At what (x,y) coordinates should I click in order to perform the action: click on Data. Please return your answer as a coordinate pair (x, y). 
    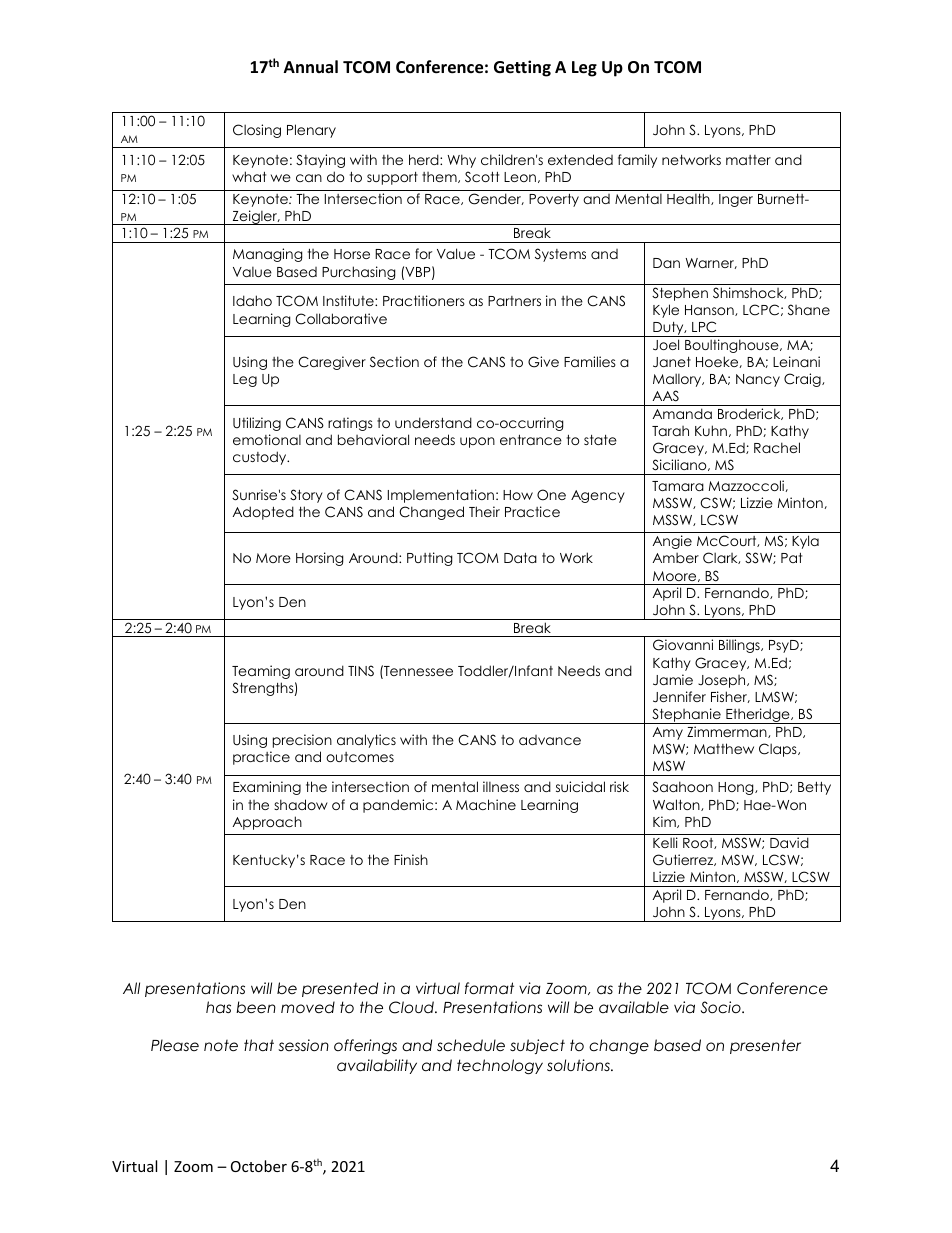
    Looking at the image, I should click on (520, 558).
